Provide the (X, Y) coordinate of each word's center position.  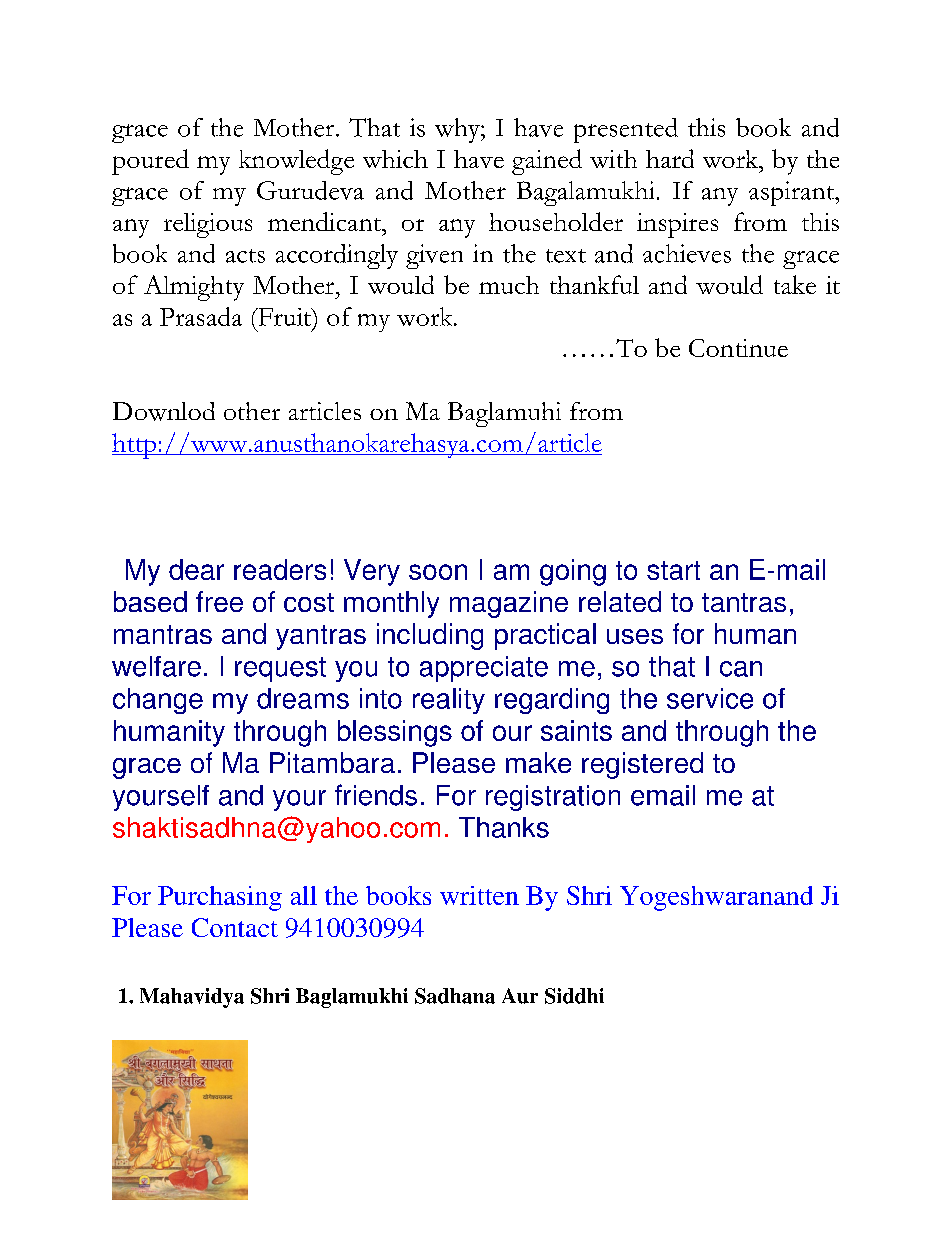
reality (449, 701)
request (280, 669)
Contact (235, 927)
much (509, 285)
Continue (738, 348)
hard (670, 158)
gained (547, 162)
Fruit (284, 317)
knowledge (296, 162)
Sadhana (455, 996)
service (710, 698)
